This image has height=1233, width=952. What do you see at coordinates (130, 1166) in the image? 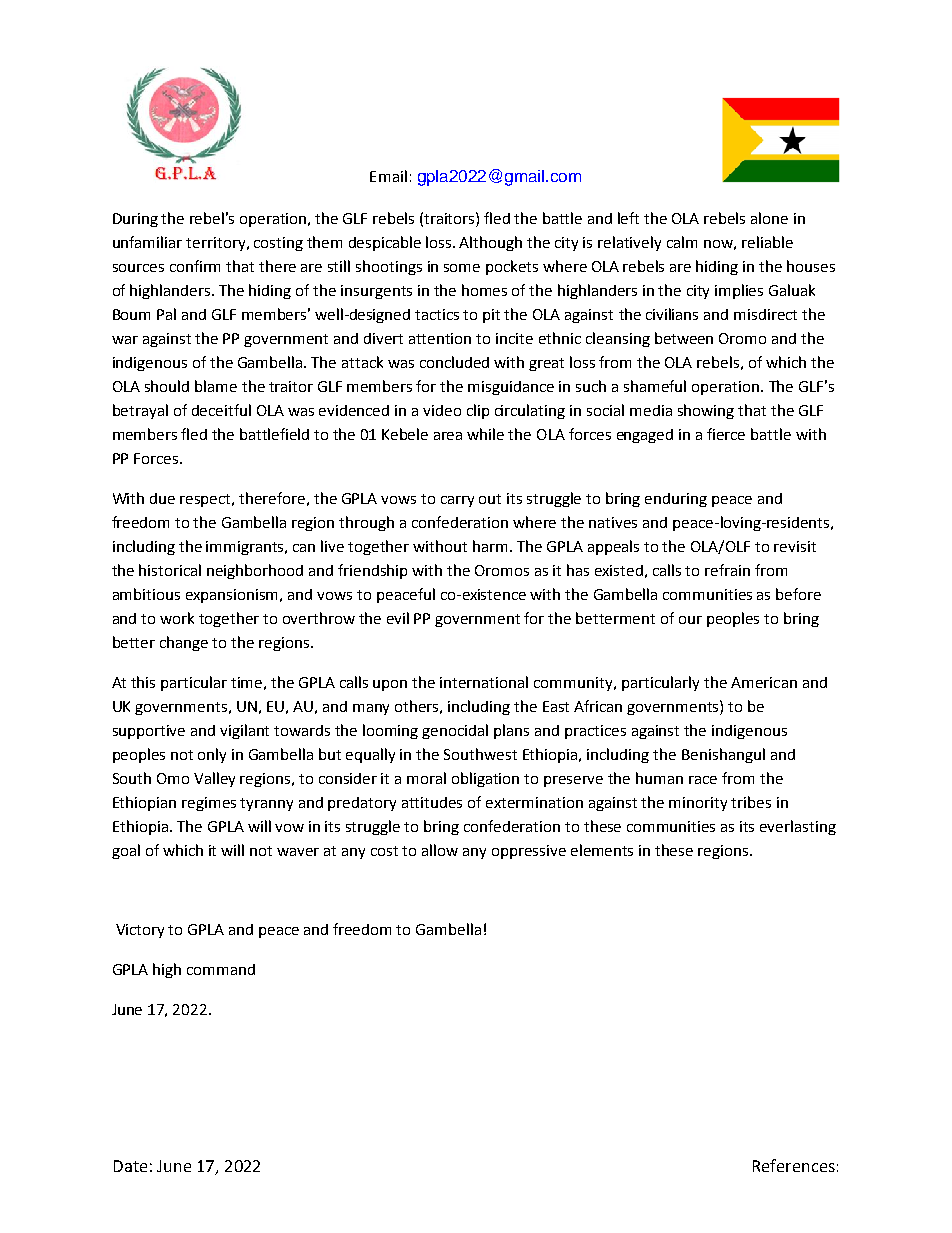
I see `Date` at bounding box center [130, 1166].
